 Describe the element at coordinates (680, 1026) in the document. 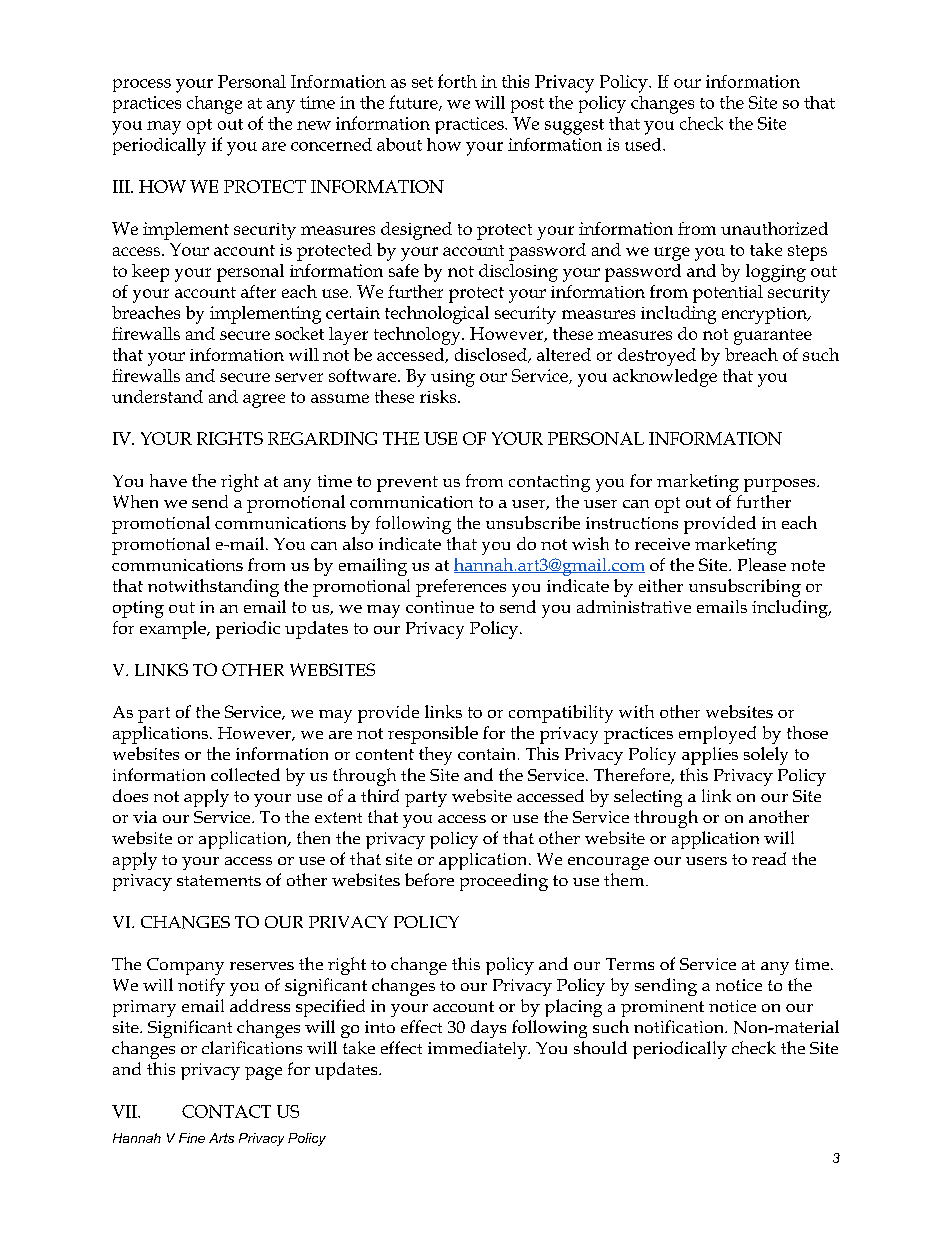

I see `notification` at that location.
